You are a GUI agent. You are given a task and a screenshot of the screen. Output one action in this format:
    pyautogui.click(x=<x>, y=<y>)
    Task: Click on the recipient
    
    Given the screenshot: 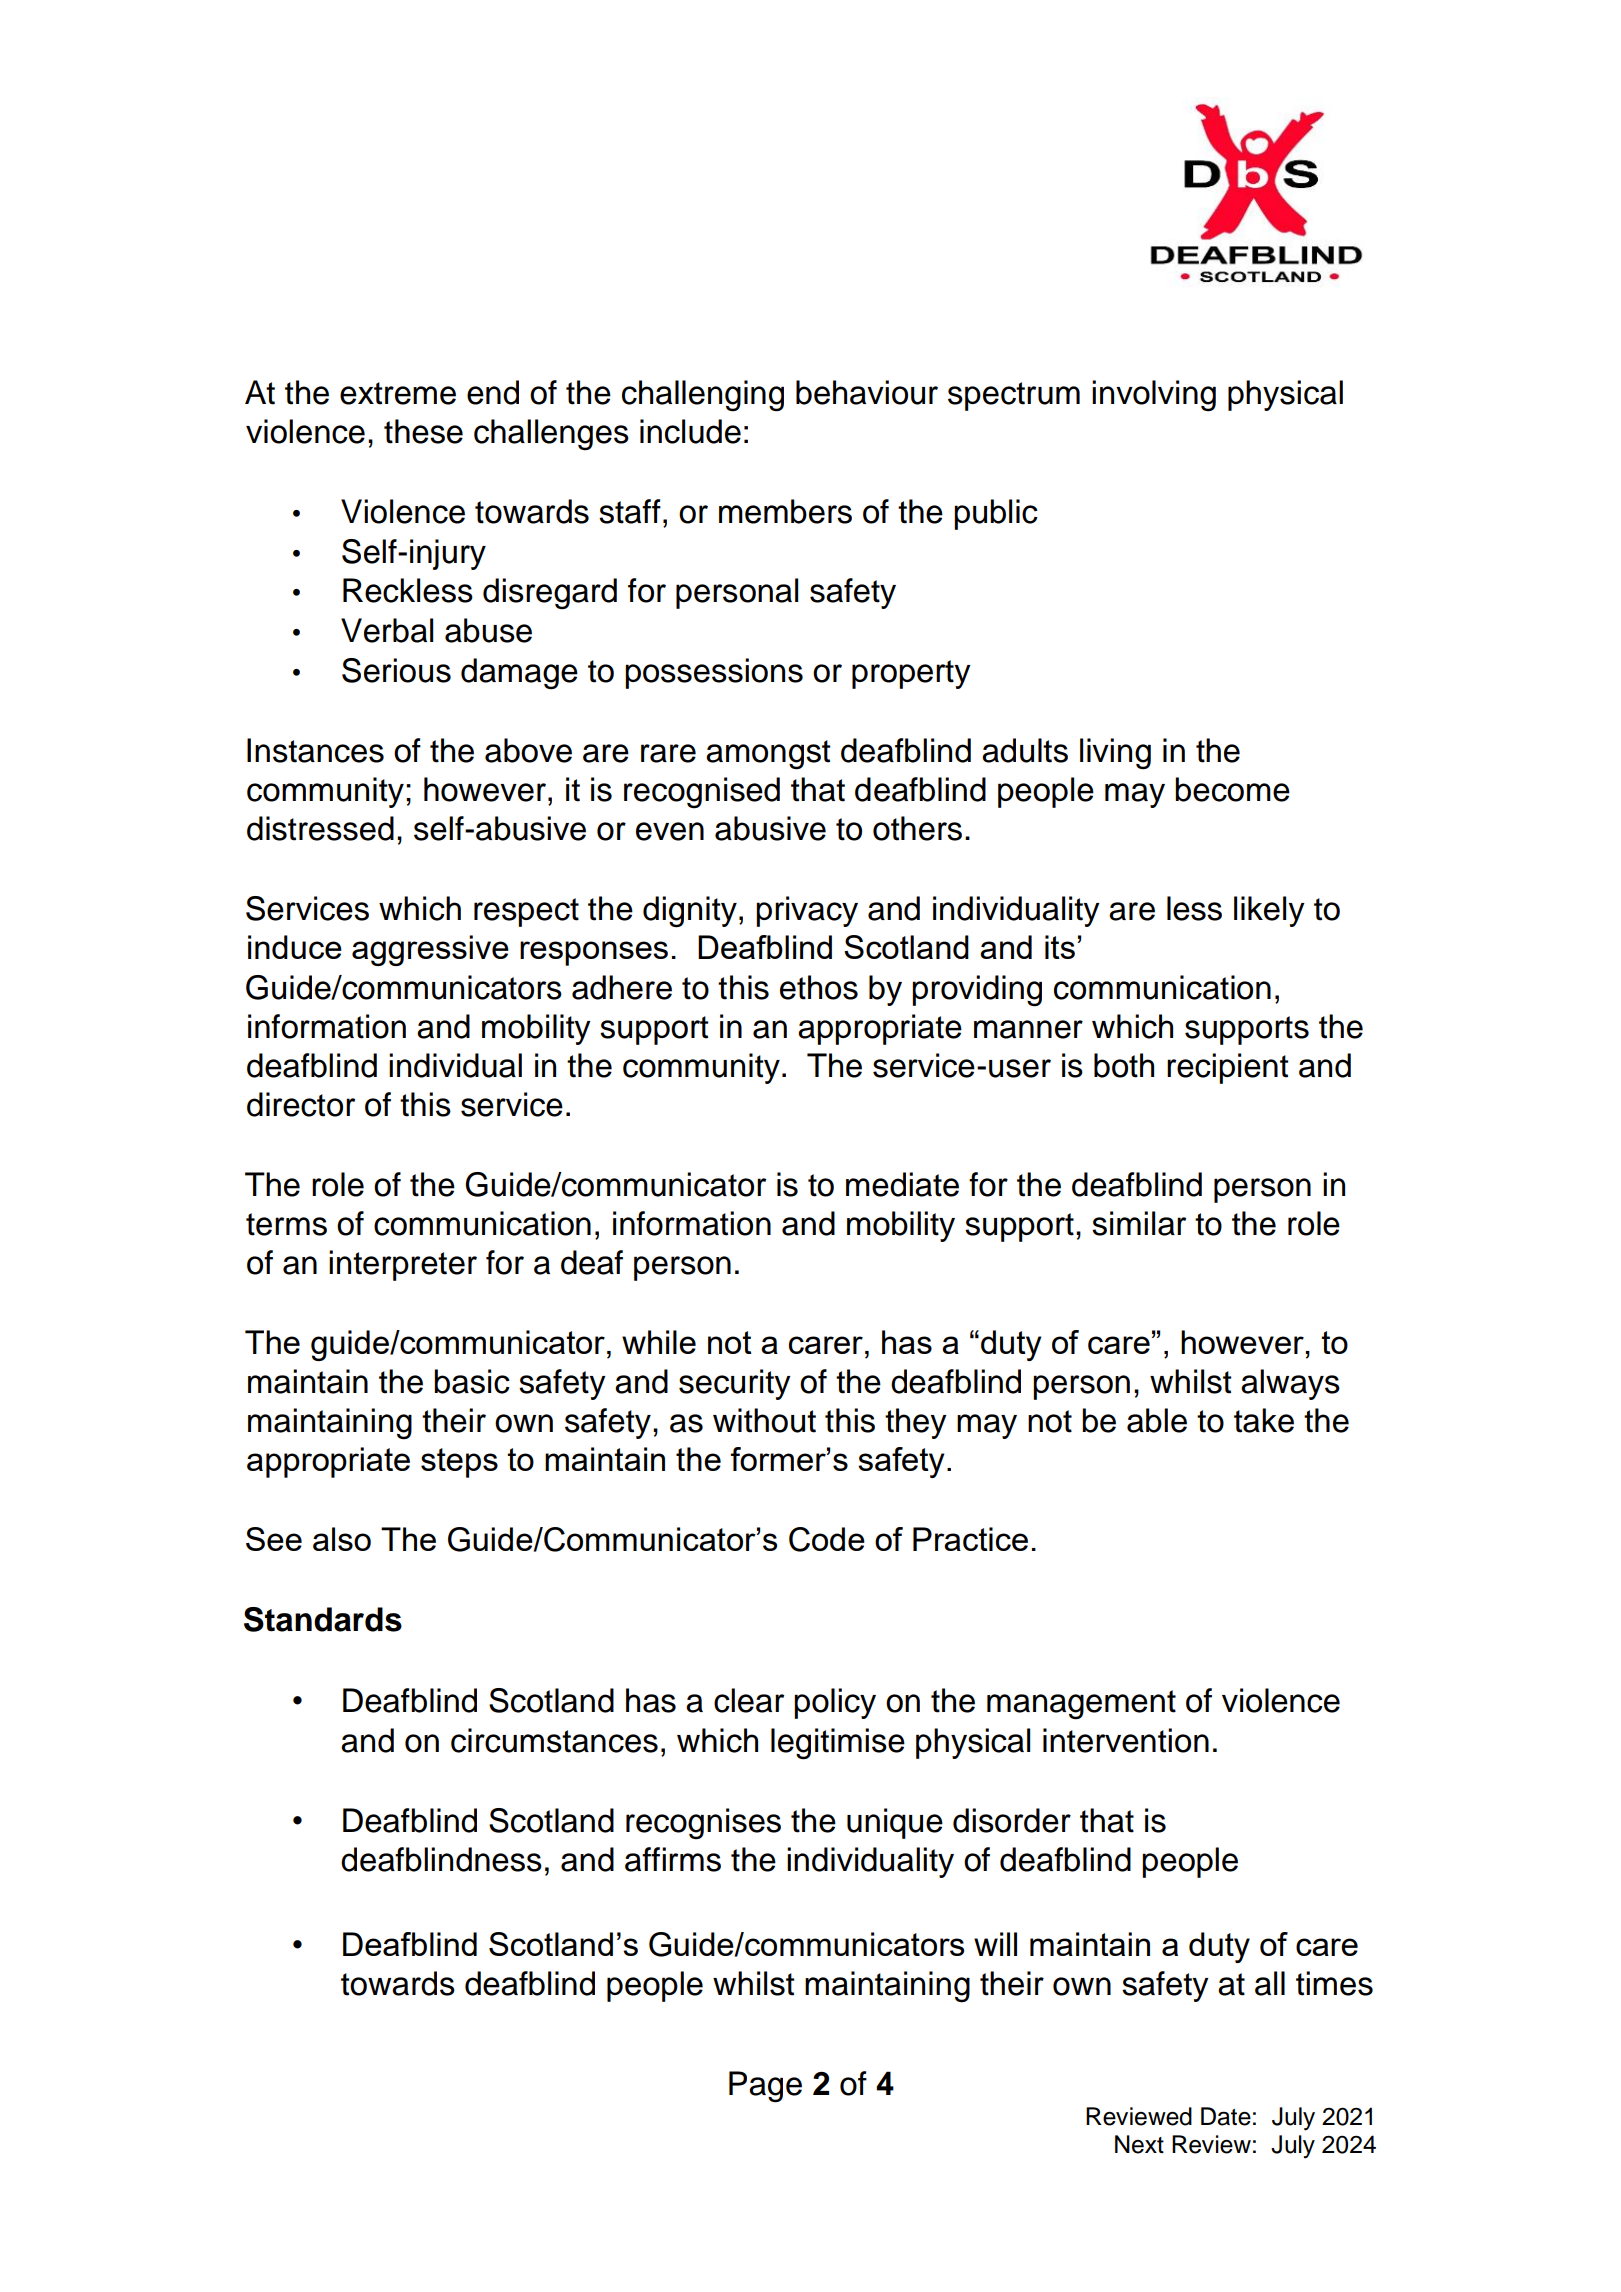 What is the action you would take?
    pyautogui.click(x=1227, y=1068)
